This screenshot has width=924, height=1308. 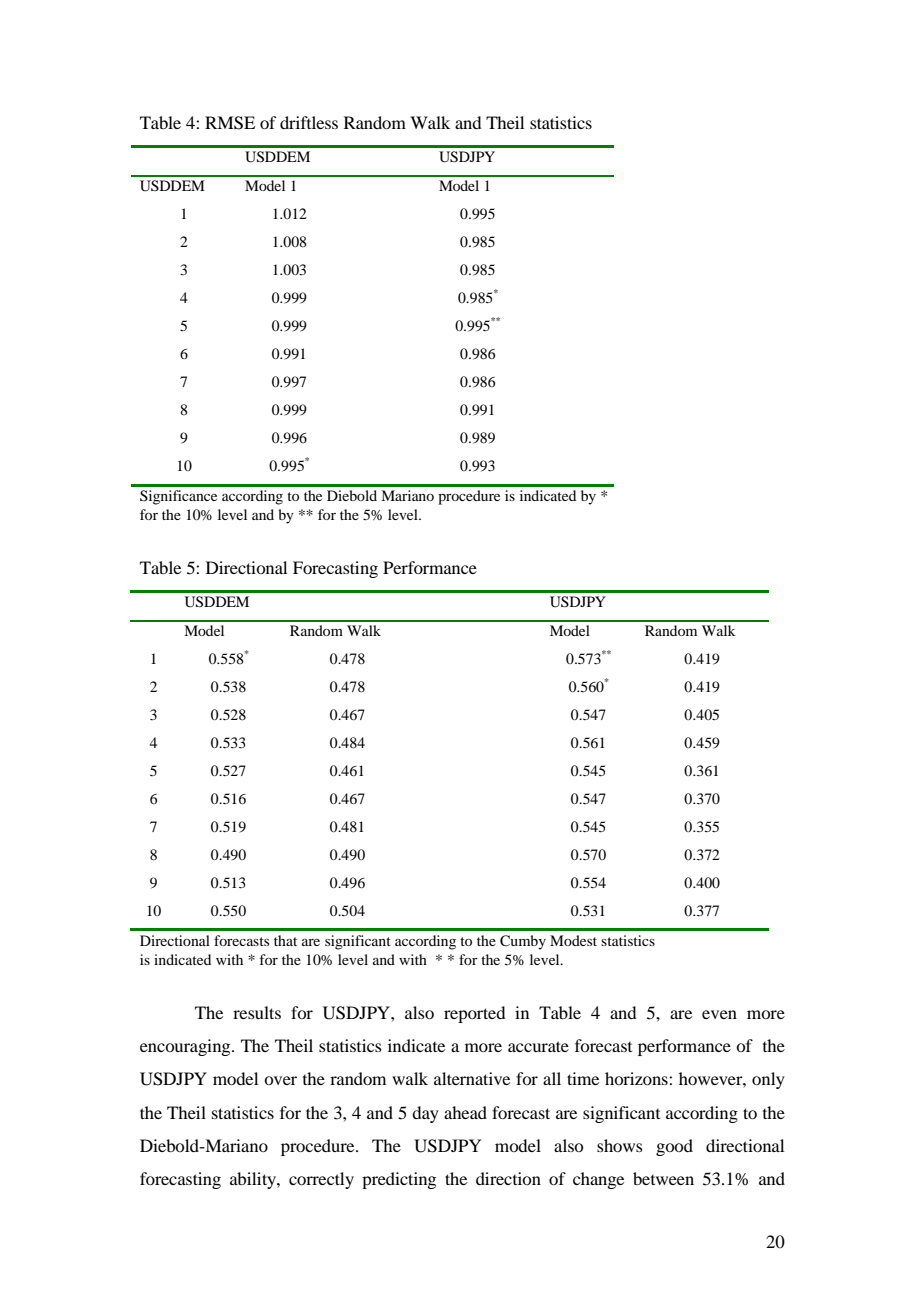 I want to click on RMSE, so click(x=230, y=123).
